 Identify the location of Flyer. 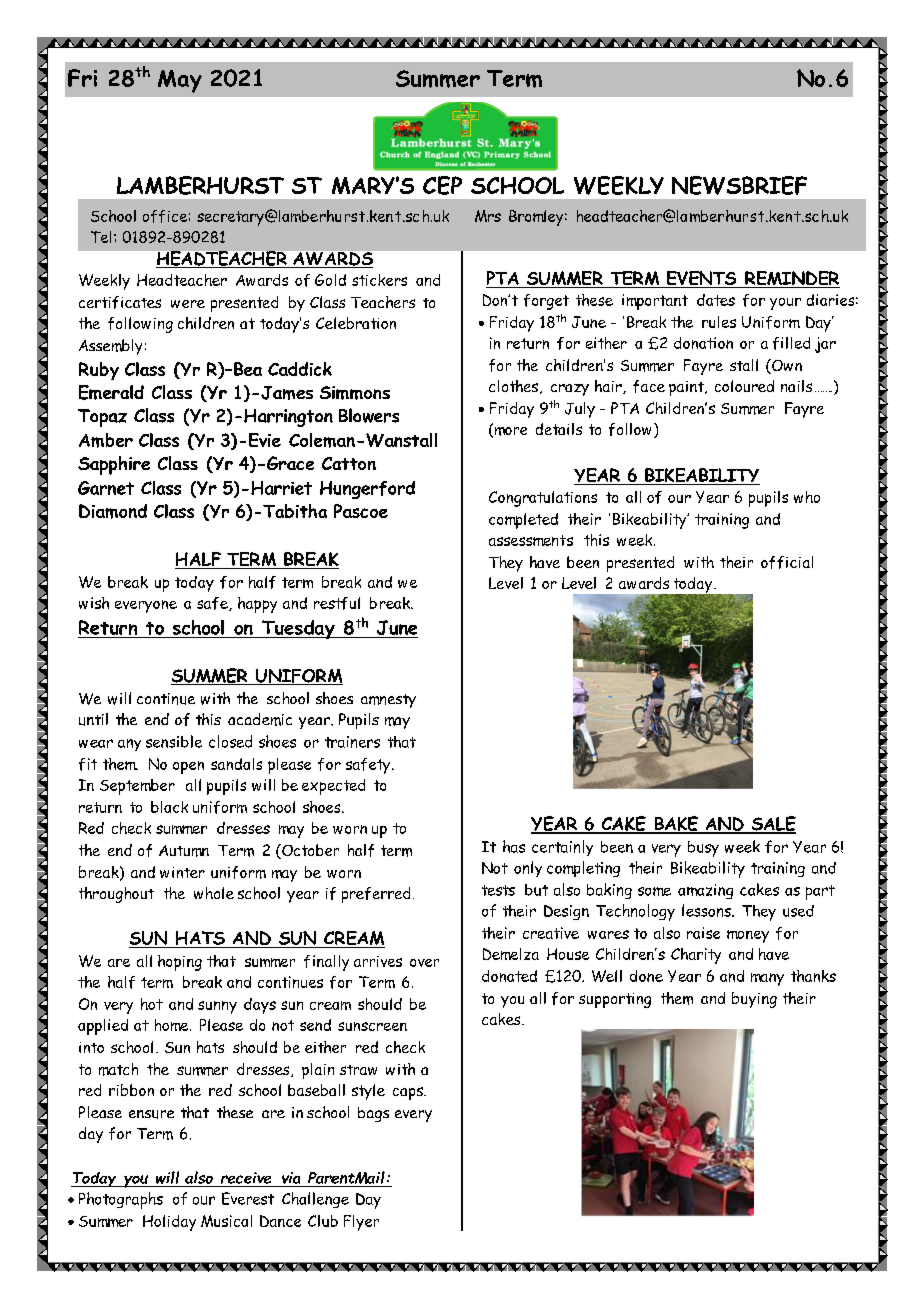
(361, 1223).
